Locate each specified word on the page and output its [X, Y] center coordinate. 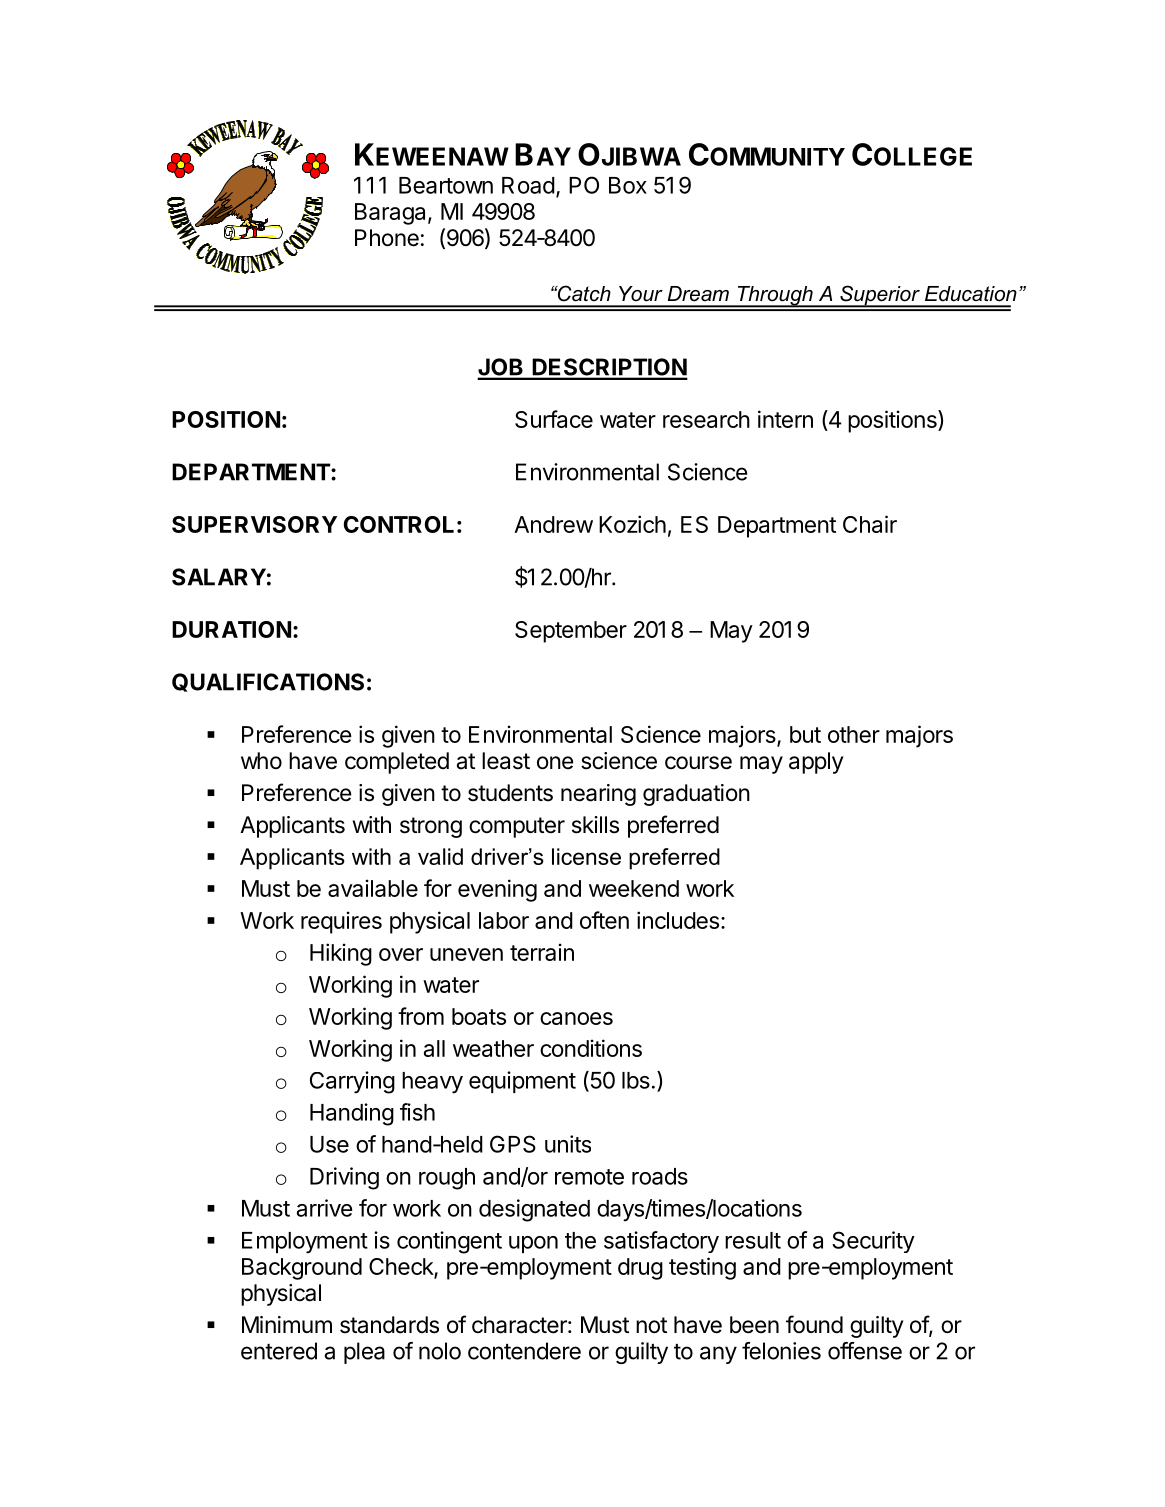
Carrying [352, 1082]
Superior [880, 296]
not [651, 1325]
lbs [636, 1080]
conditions [591, 1048]
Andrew [553, 524]
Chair [870, 524]
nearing [598, 795]
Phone [387, 238]
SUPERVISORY [254, 524]
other [854, 734]
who [261, 761]
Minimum [287, 1324]
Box [628, 185]
